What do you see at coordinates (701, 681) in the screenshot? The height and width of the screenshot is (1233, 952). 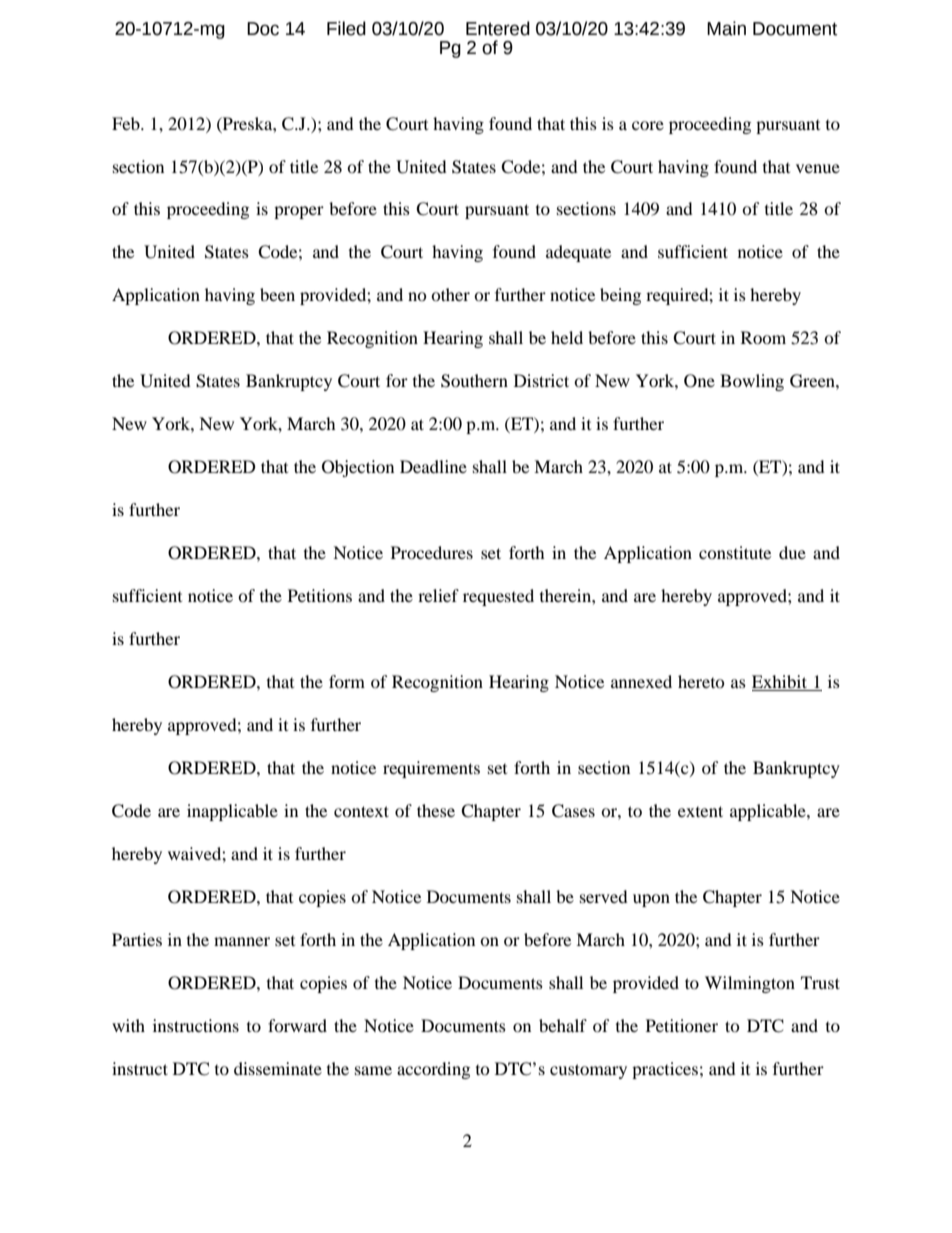 I see `hereto` at bounding box center [701, 681].
